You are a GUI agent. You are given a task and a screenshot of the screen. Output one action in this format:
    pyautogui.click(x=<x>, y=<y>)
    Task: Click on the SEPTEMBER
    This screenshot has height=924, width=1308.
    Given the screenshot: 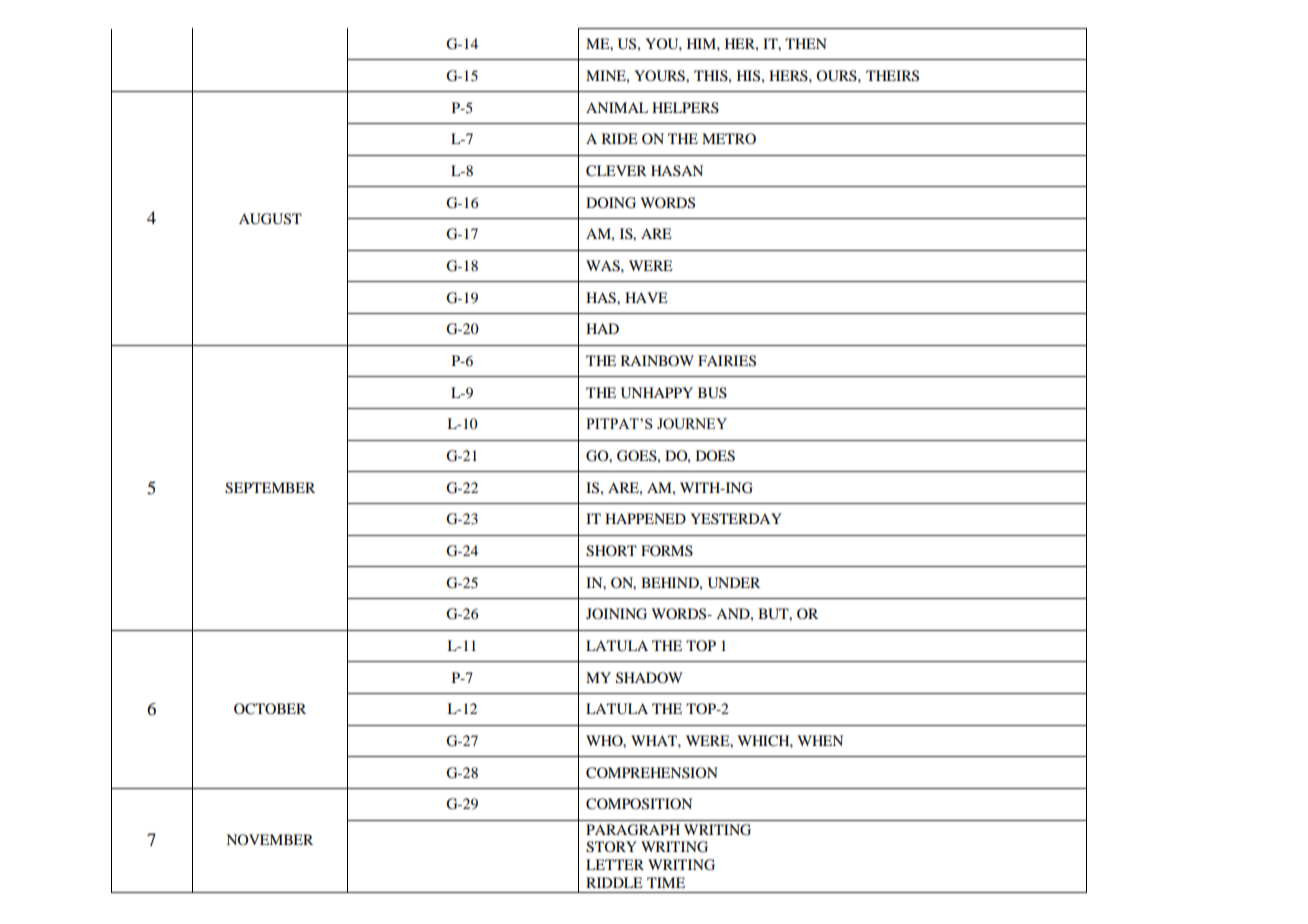 What is the action you would take?
    pyautogui.click(x=270, y=488)
